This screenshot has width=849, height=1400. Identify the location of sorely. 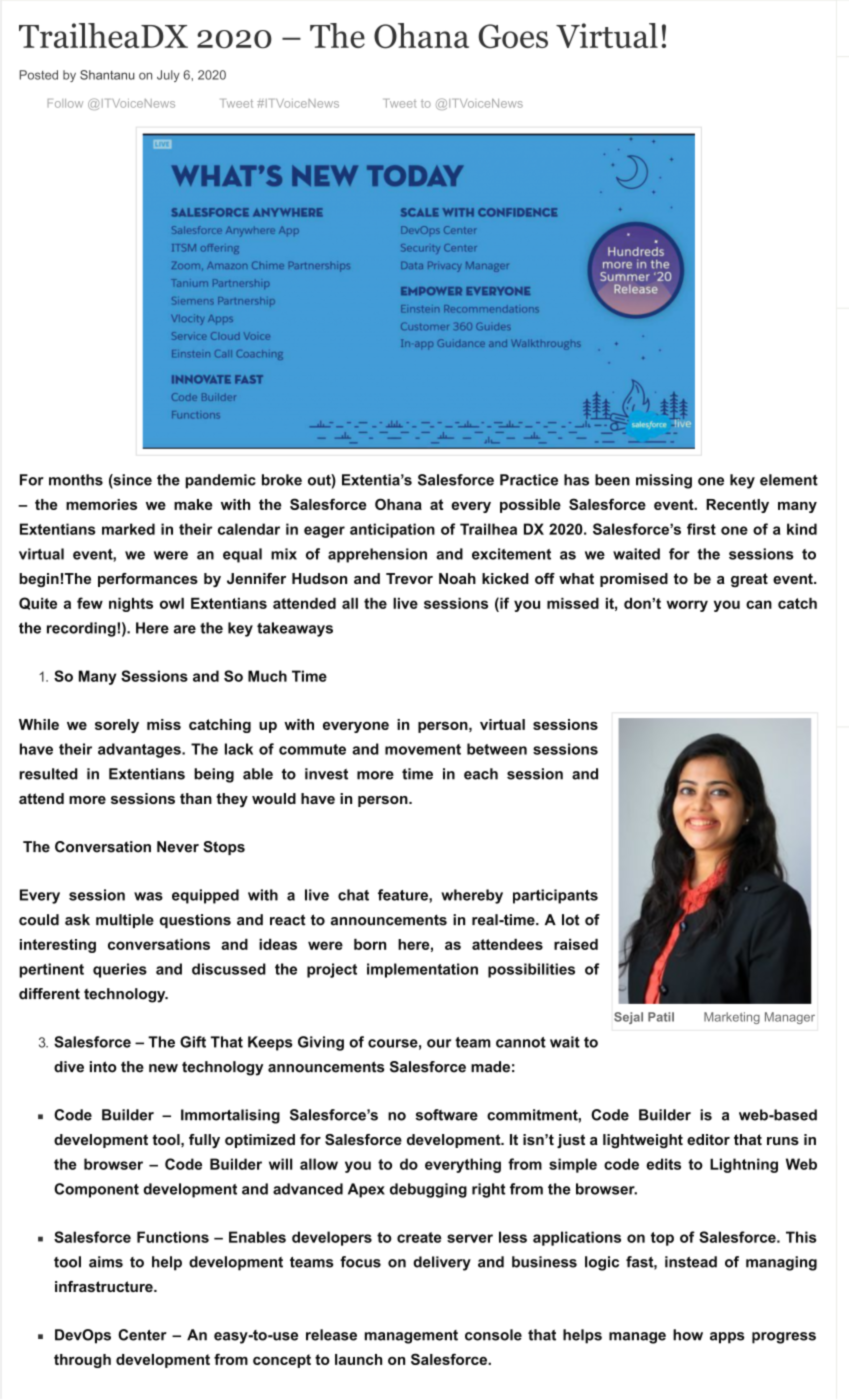
(117, 726).
